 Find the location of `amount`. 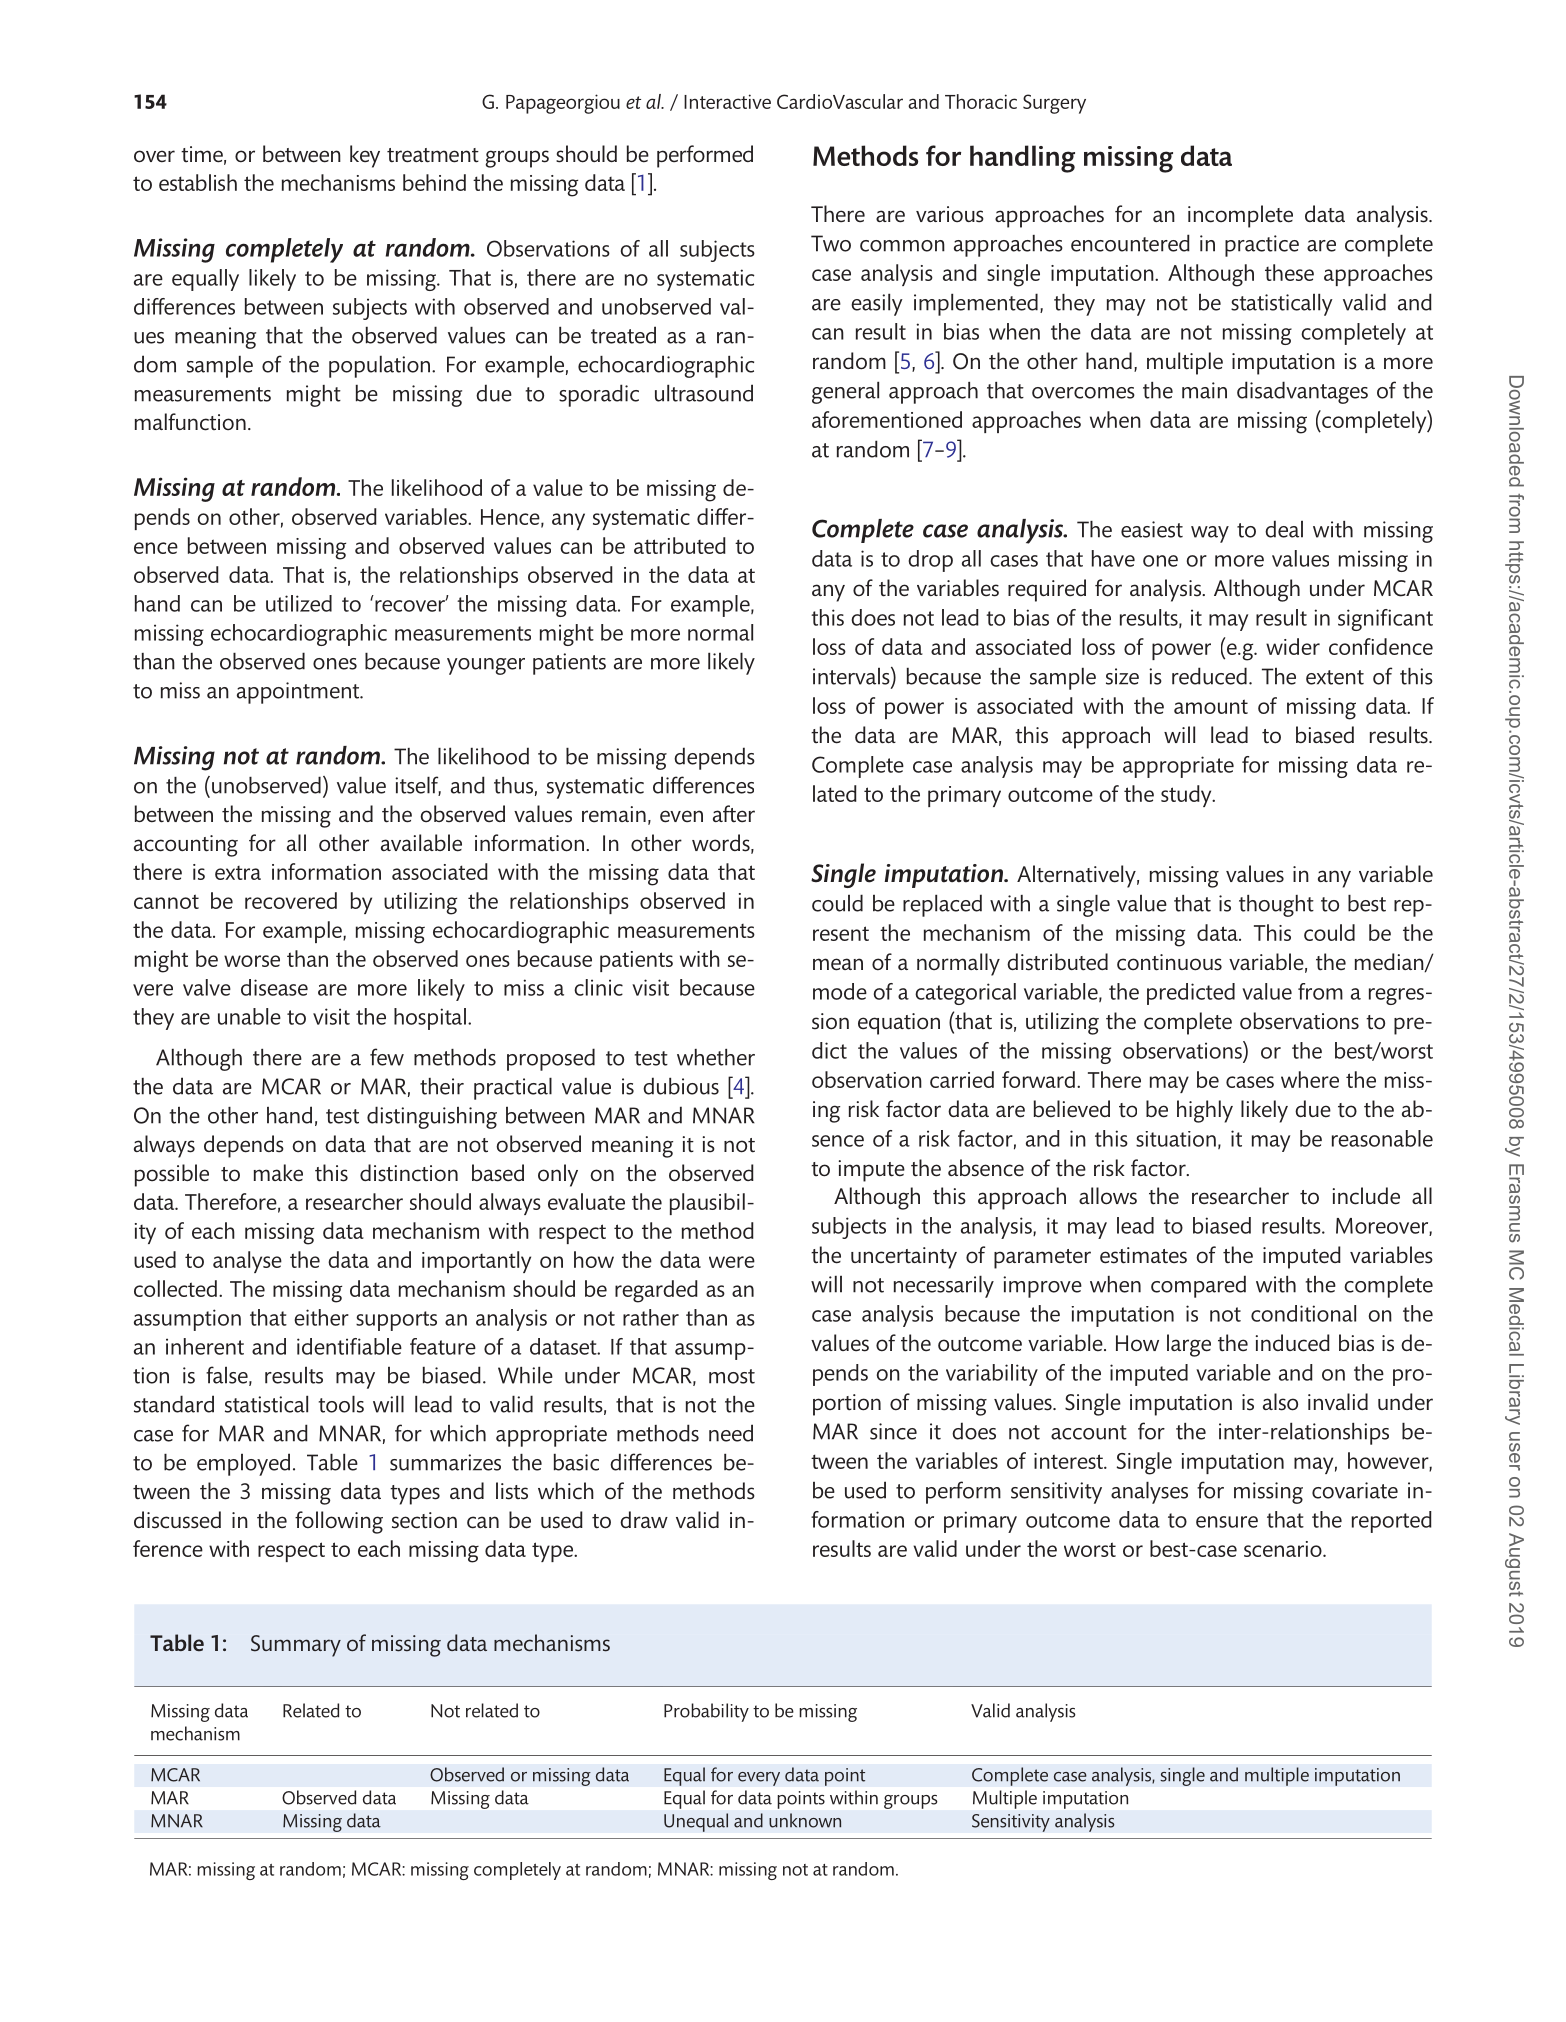

amount is located at coordinates (1211, 706).
